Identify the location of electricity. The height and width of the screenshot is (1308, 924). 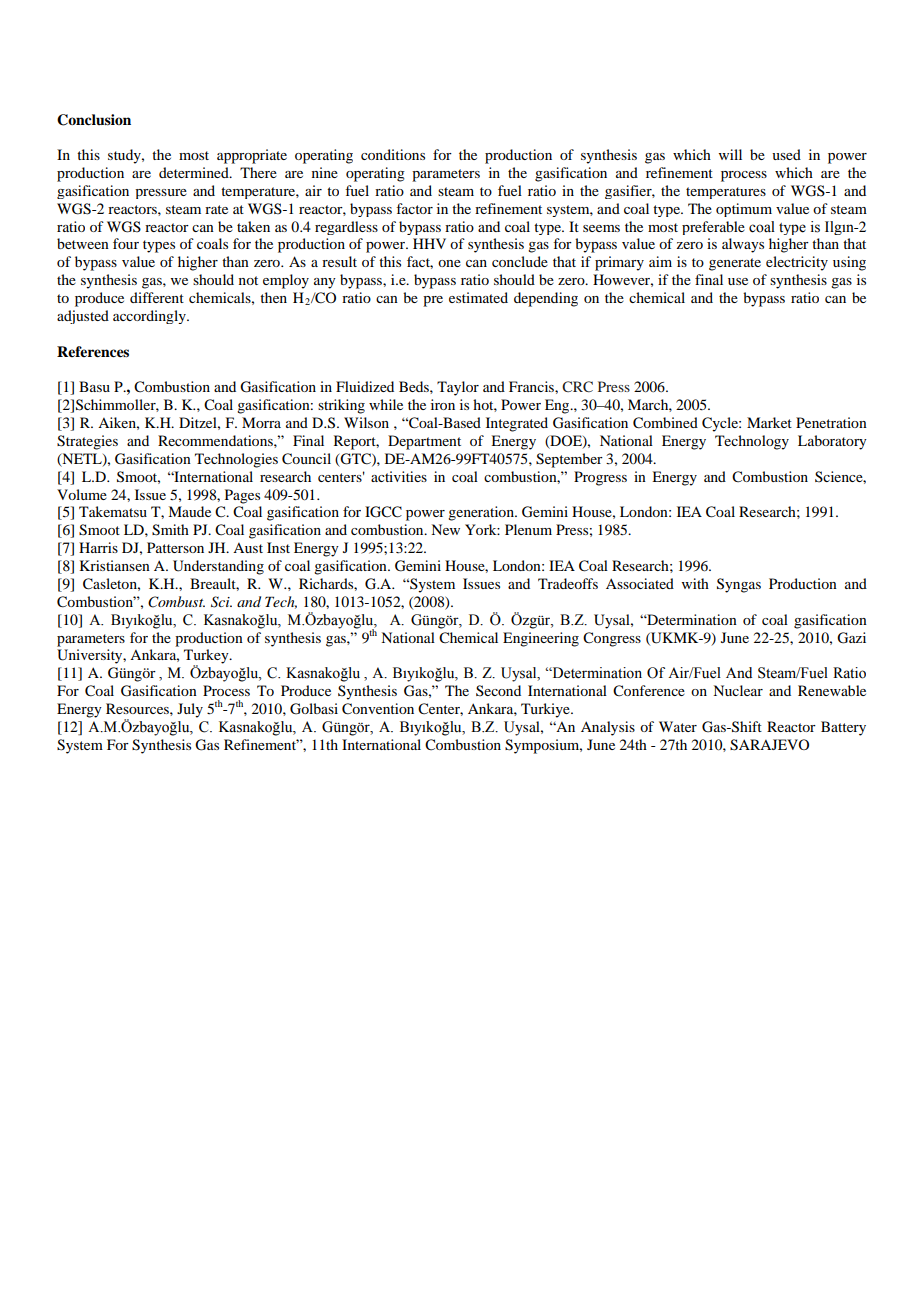
(797, 263).
